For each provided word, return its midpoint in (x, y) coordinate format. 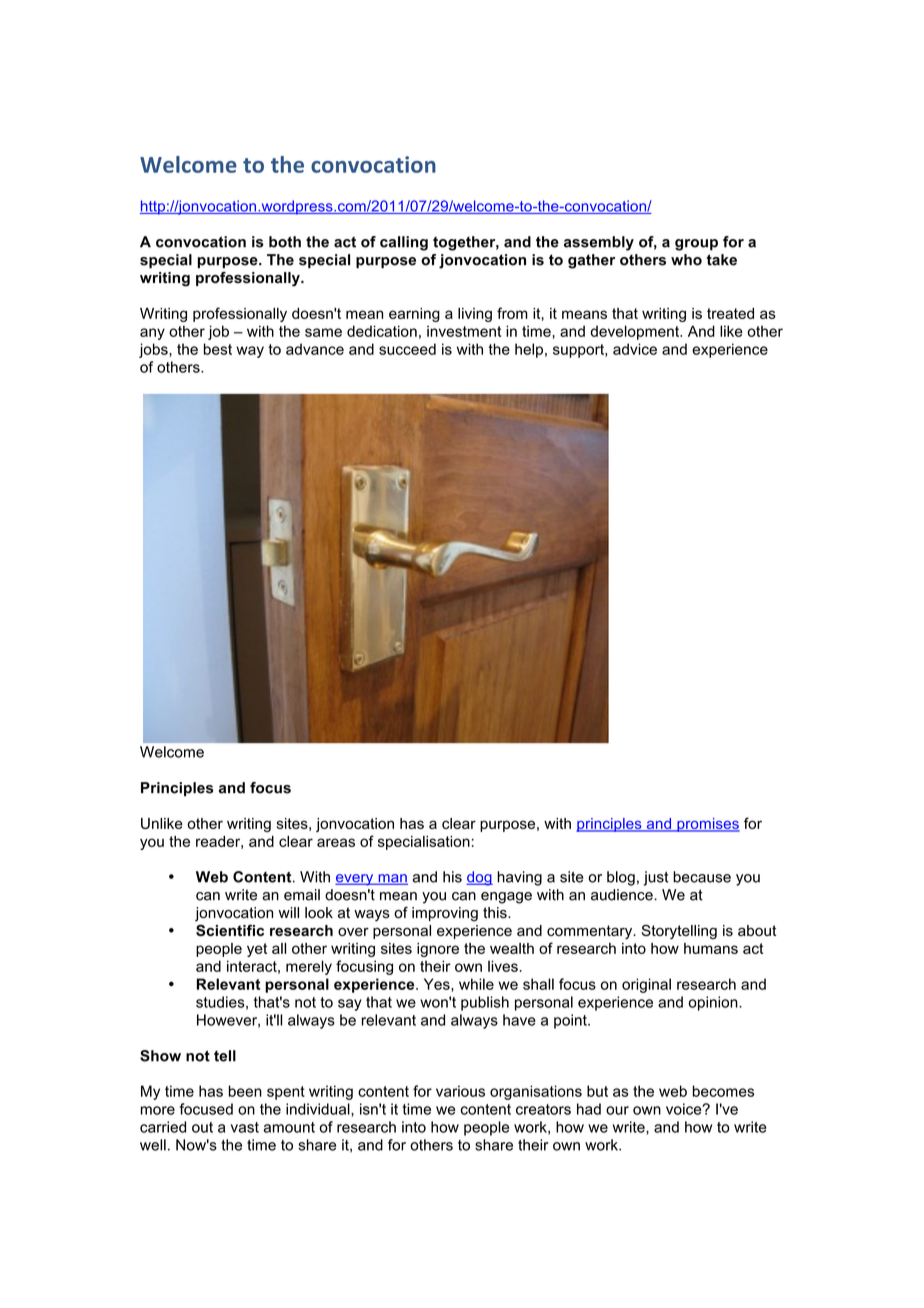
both (285, 242)
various (460, 1091)
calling (404, 243)
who (686, 260)
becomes (723, 1091)
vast (245, 1127)
